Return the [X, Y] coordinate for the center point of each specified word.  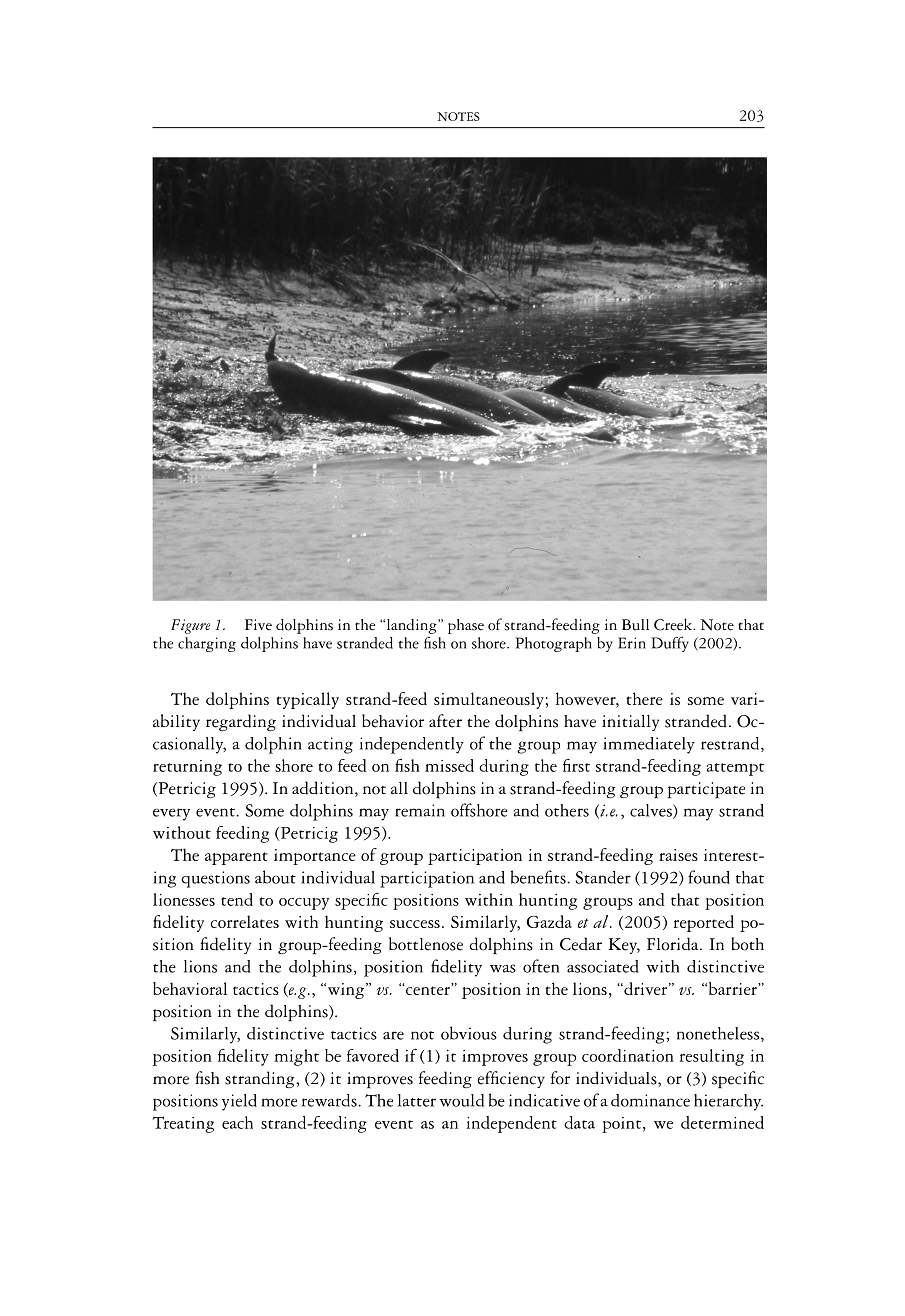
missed [449, 765]
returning [187, 768]
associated [602, 966]
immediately [649, 745]
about [275, 877]
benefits [538, 877]
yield [239, 1102]
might [296, 1057]
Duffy [670, 644]
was [503, 968]
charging [207, 644]
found [709, 877]
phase [466, 626]
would [462, 1100]
